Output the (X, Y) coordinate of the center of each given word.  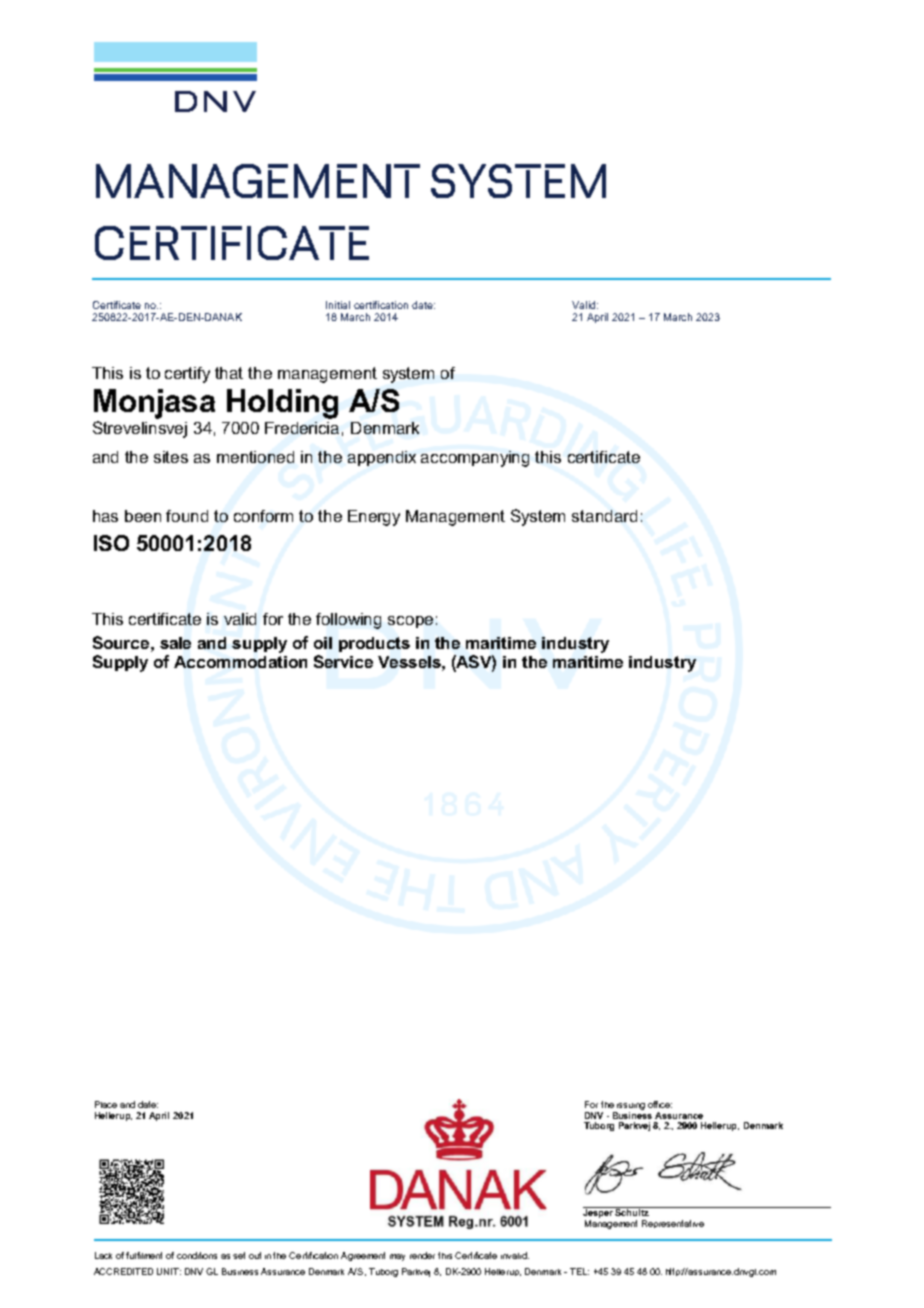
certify (187, 375)
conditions (197, 1255)
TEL (579, 1271)
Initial (338, 305)
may (397, 1257)
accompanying (475, 459)
